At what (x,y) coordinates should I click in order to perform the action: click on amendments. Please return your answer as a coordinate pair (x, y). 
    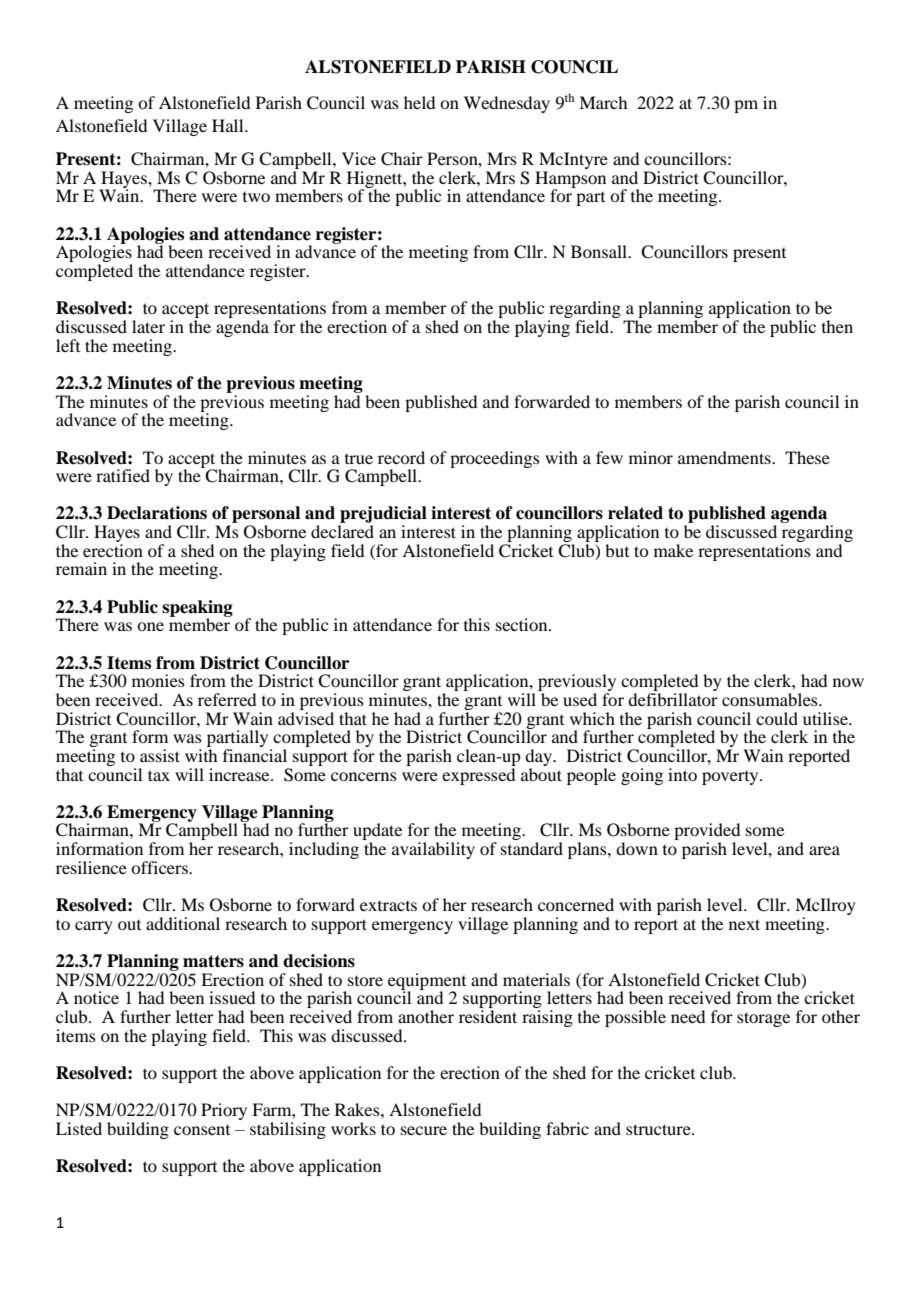
    Looking at the image, I should click on (725, 457).
